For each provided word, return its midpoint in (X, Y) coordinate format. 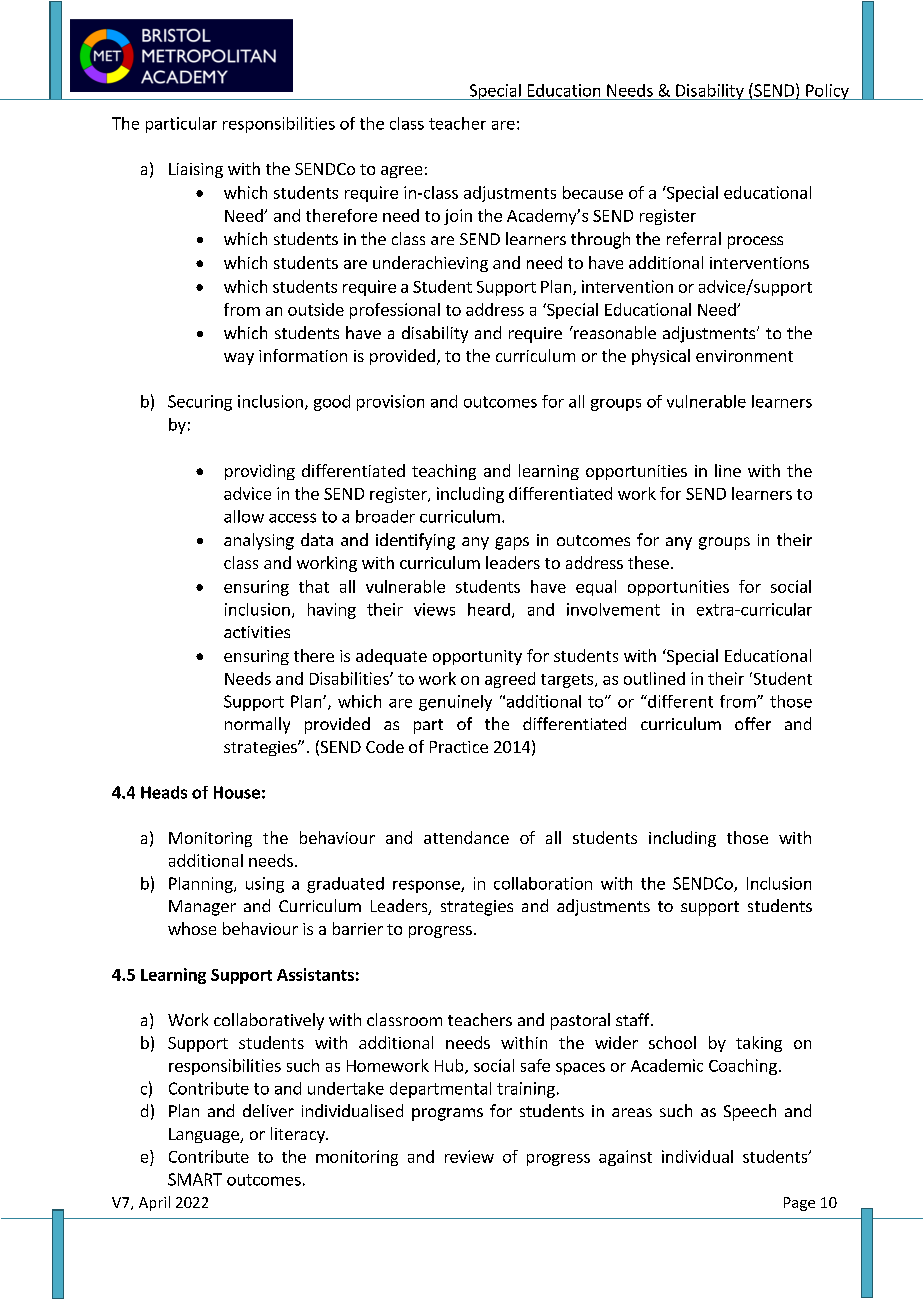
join (458, 217)
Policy (827, 92)
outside (316, 309)
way (239, 359)
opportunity (477, 657)
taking (759, 1044)
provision (390, 403)
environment (744, 356)
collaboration (543, 883)
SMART (195, 1179)
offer (753, 723)
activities (257, 632)
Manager (202, 908)
